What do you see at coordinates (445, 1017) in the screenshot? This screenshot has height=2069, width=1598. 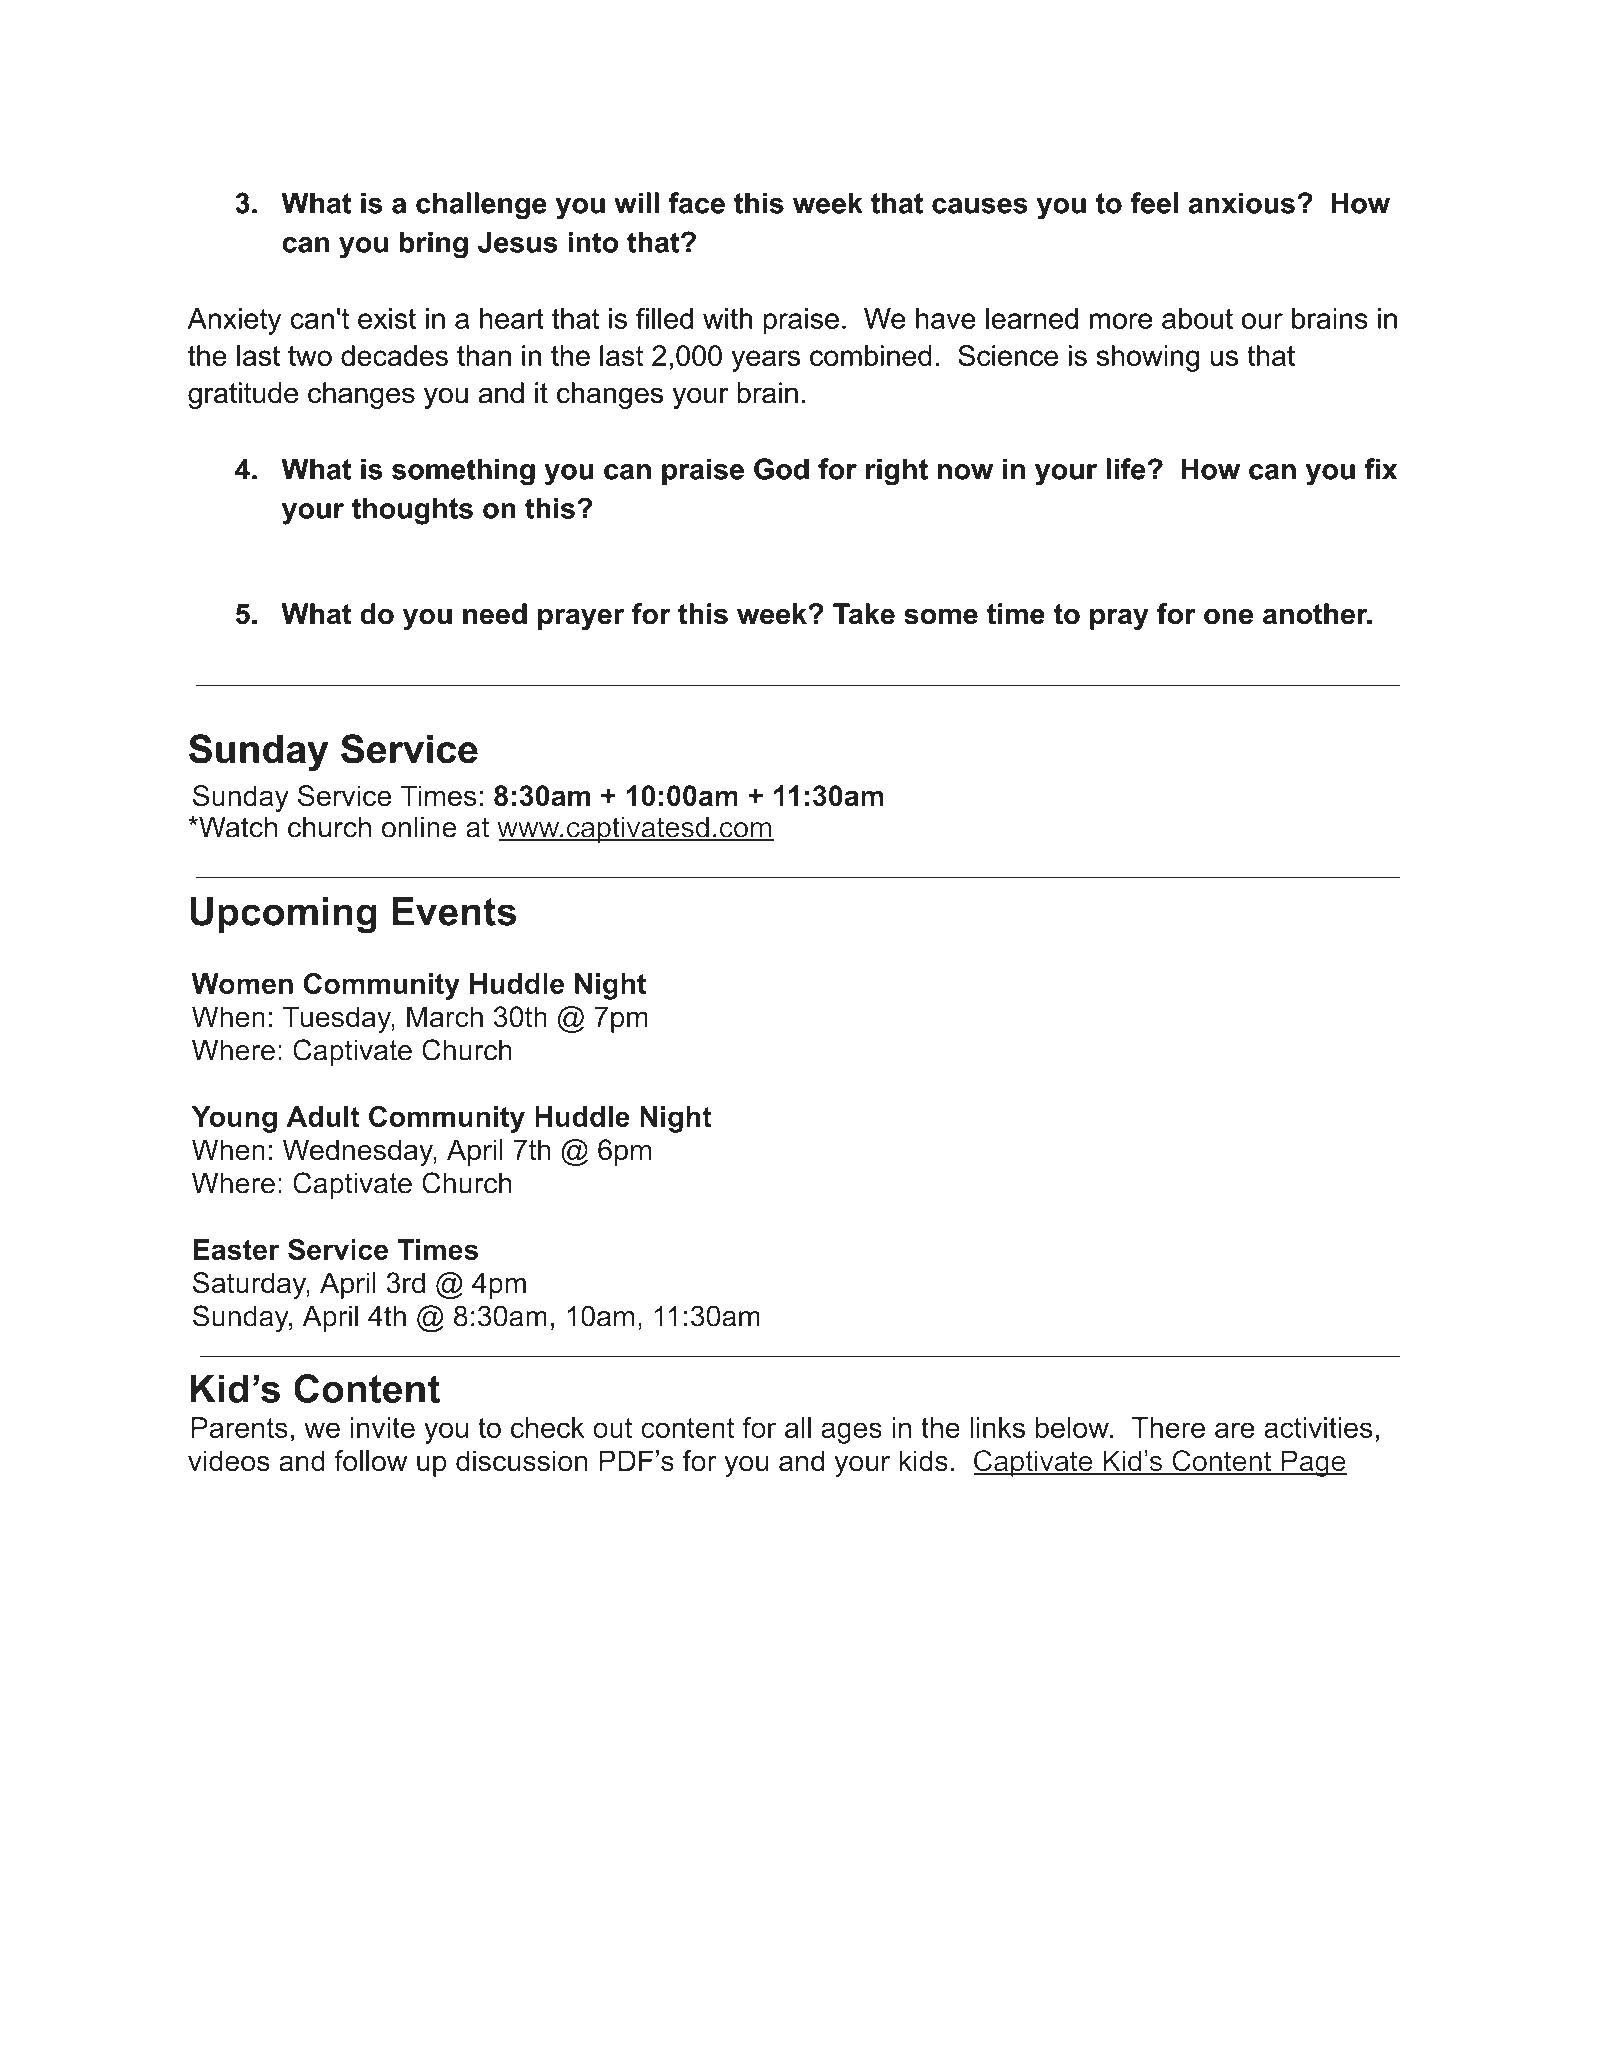 I see `March` at bounding box center [445, 1017].
